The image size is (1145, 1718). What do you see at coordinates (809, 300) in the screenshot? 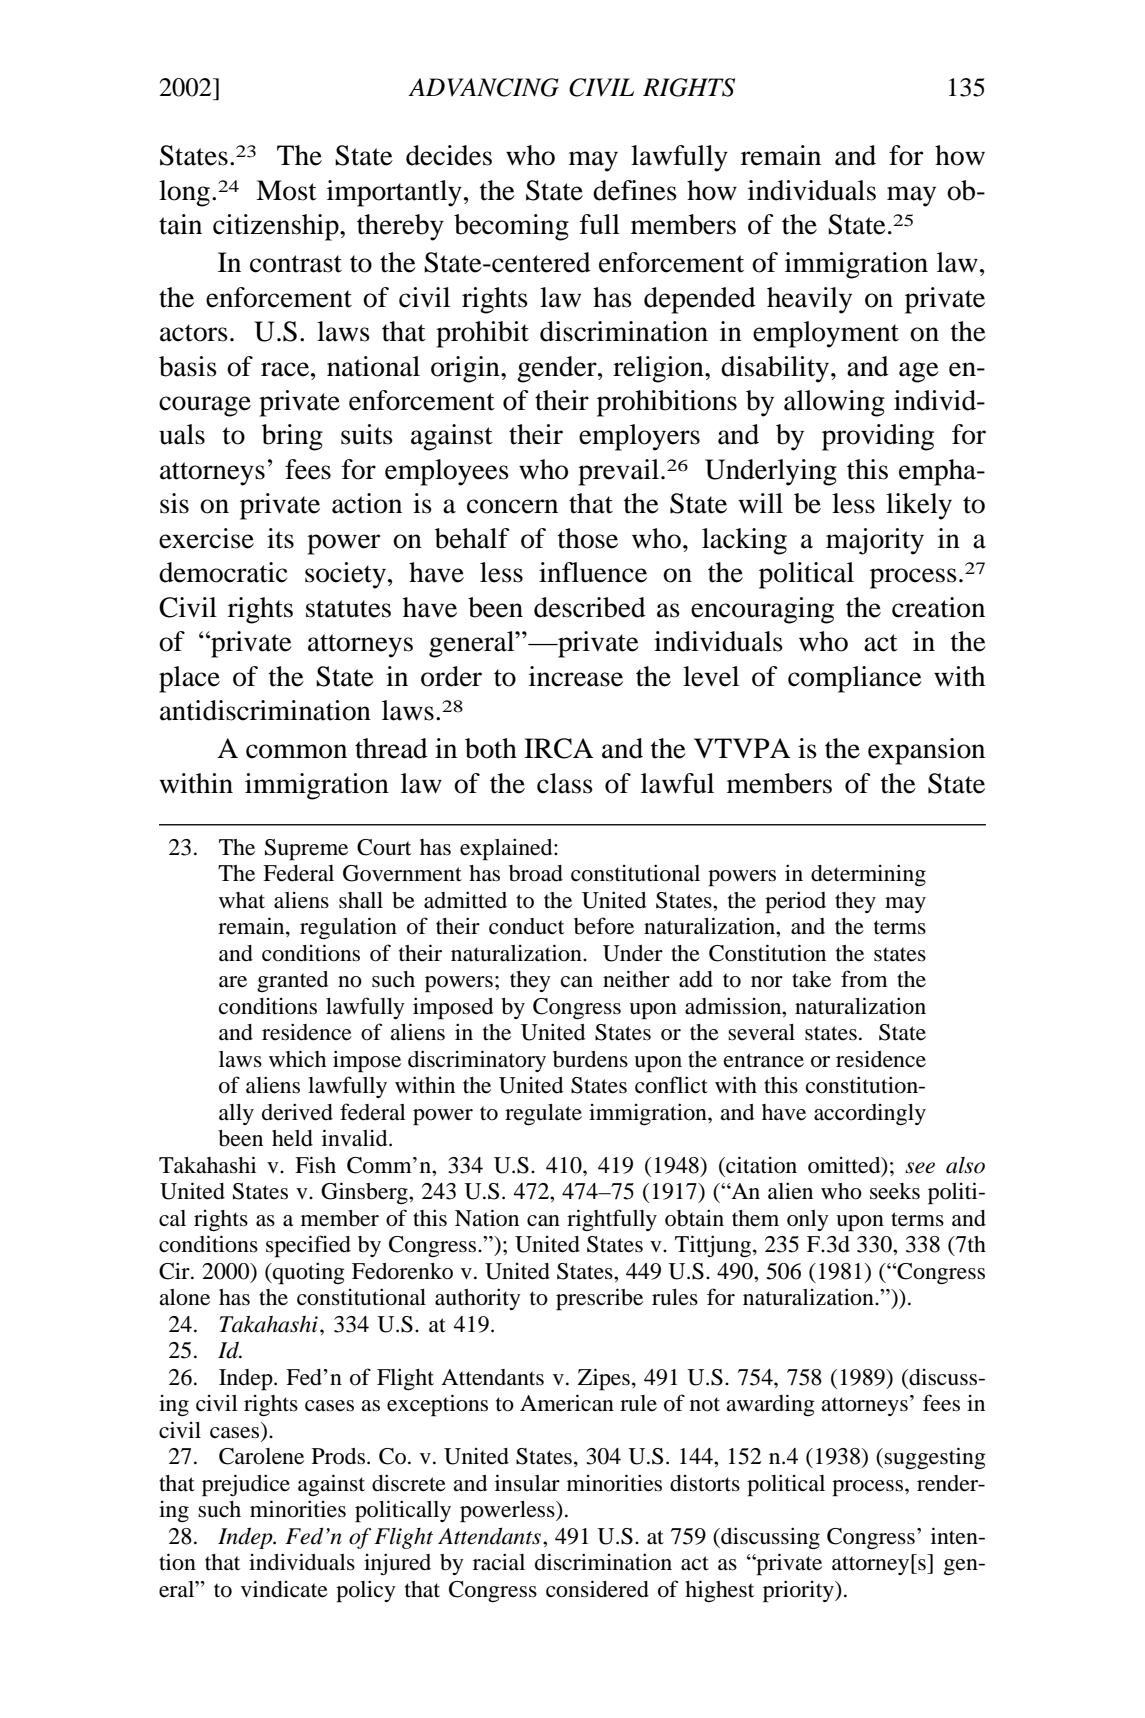
I see `heavily` at bounding box center [809, 300].
